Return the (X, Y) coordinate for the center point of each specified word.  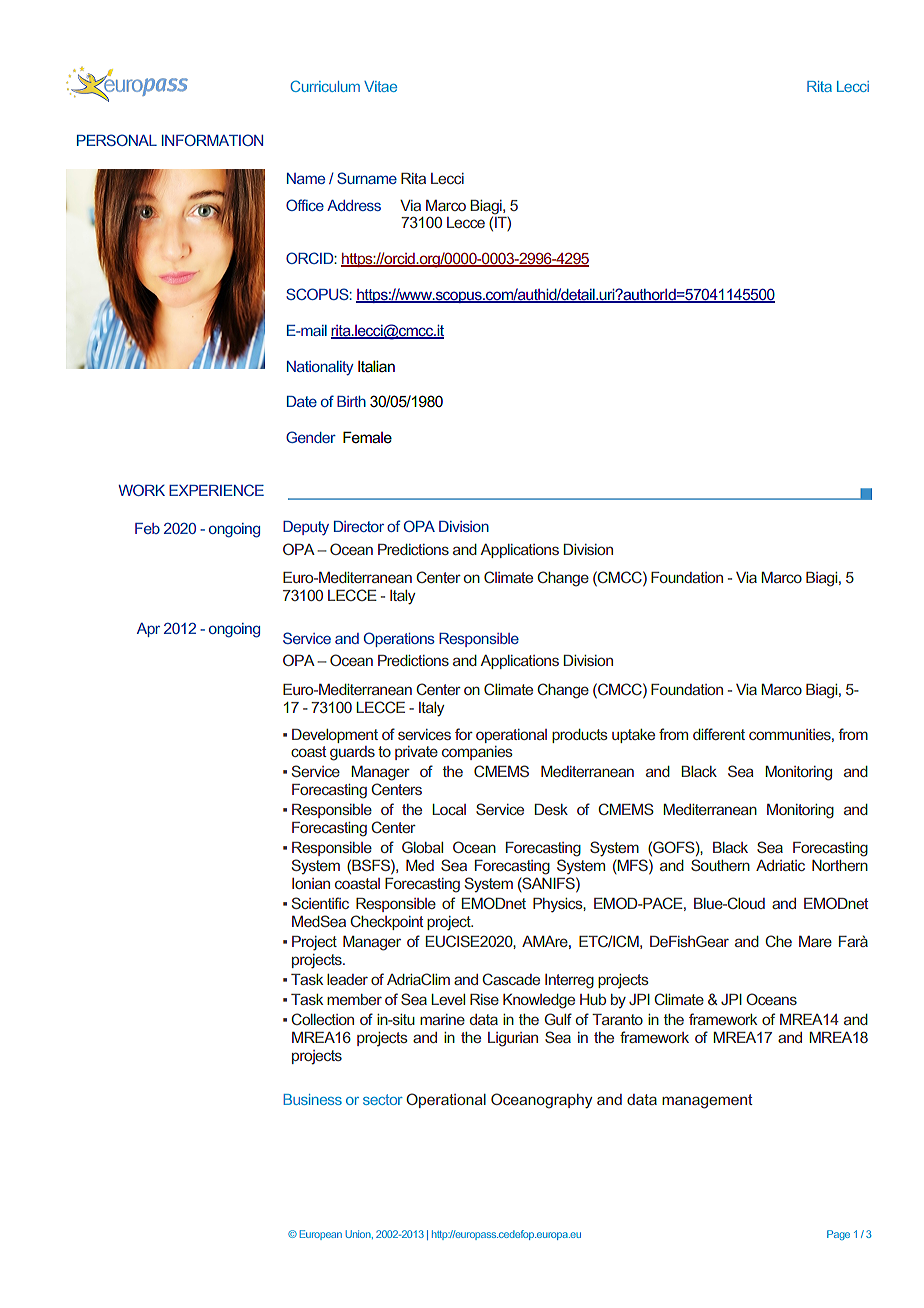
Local (449, 809)
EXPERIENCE (216, 490)
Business (312, 1099)
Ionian (311, 883)
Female (367, 437)
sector (383, 1099)
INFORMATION (212, 140)
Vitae (380, 86)
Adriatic (780, 865)
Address (354, 205)
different (719, 734)
